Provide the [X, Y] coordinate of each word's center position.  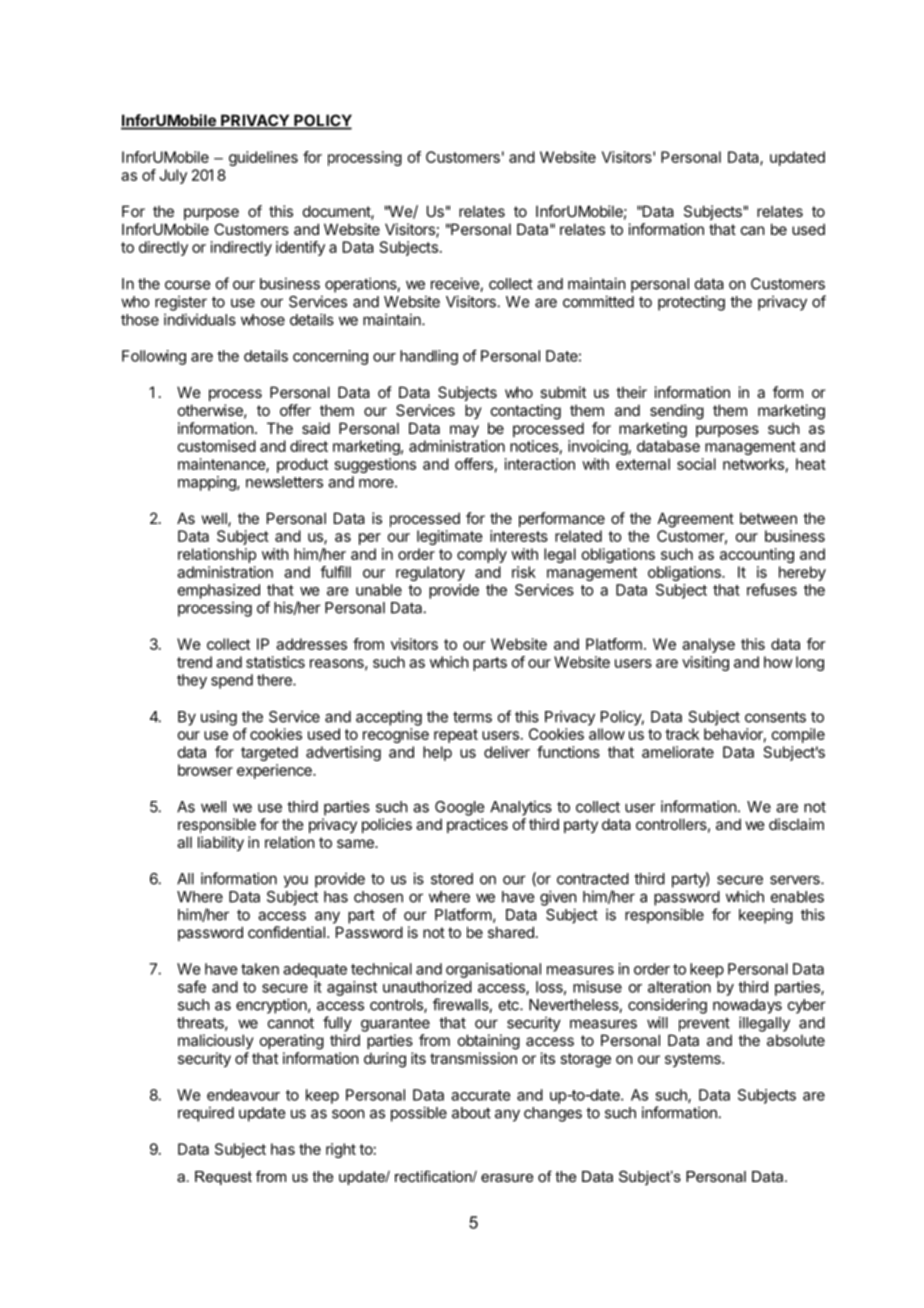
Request [223, 1178]
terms [472, 717]
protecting [691, 303]
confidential [286, 932]
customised [217, 446]
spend [232, 681]
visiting [705, 663]
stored [452, 879]
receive [456, 284]
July [173, 176]
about [471, 1113]
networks [753, 464]
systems [694, 1060]
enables [797, 897]
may [464, 431]
